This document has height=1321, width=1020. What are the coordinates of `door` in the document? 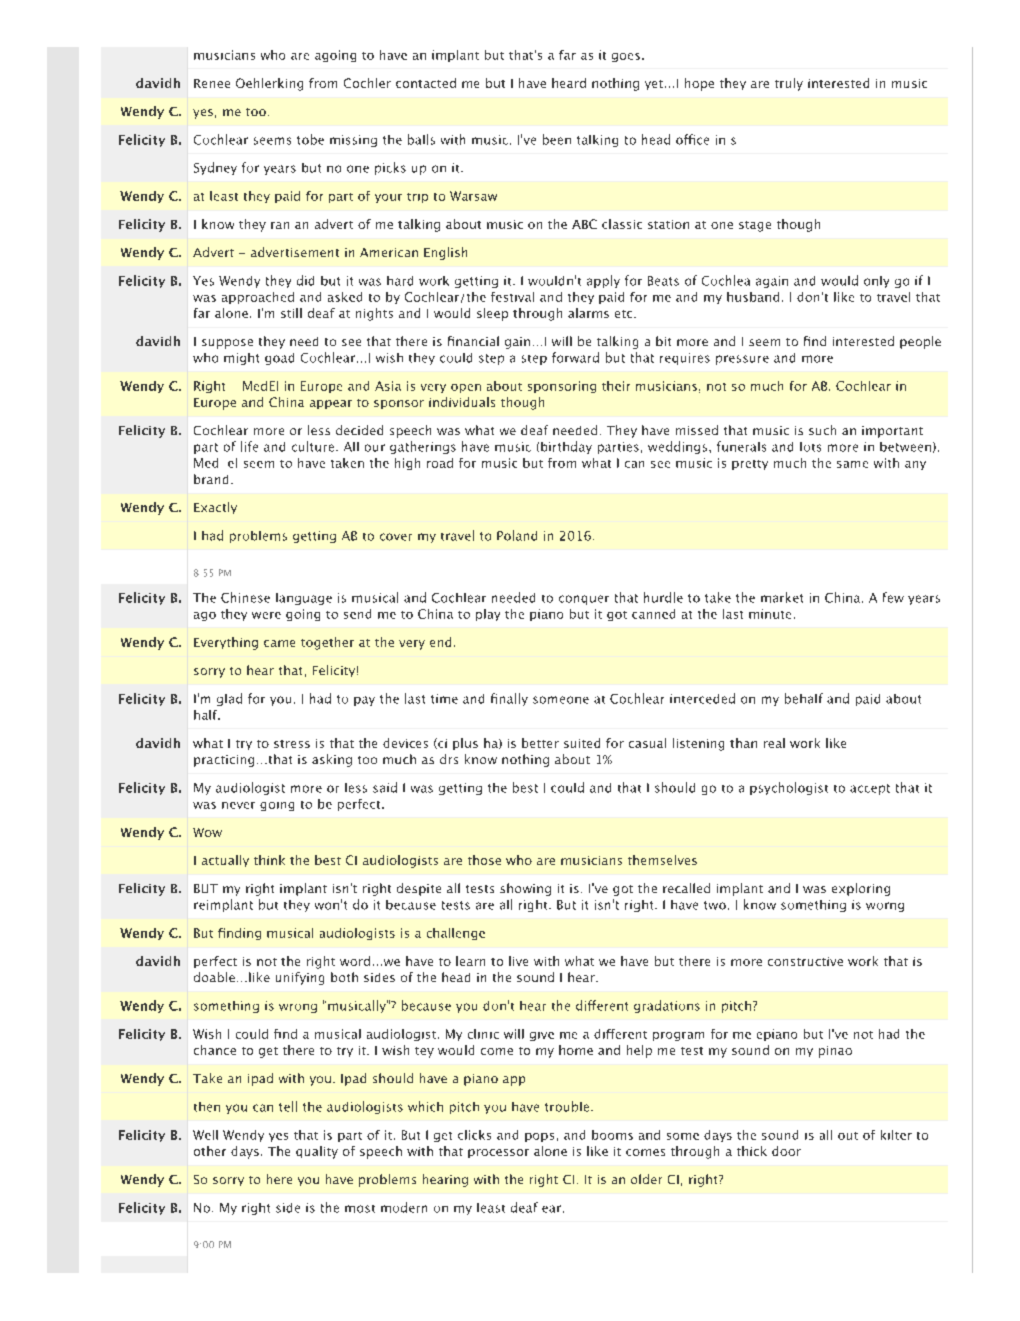 It's located at (786, 1151).
